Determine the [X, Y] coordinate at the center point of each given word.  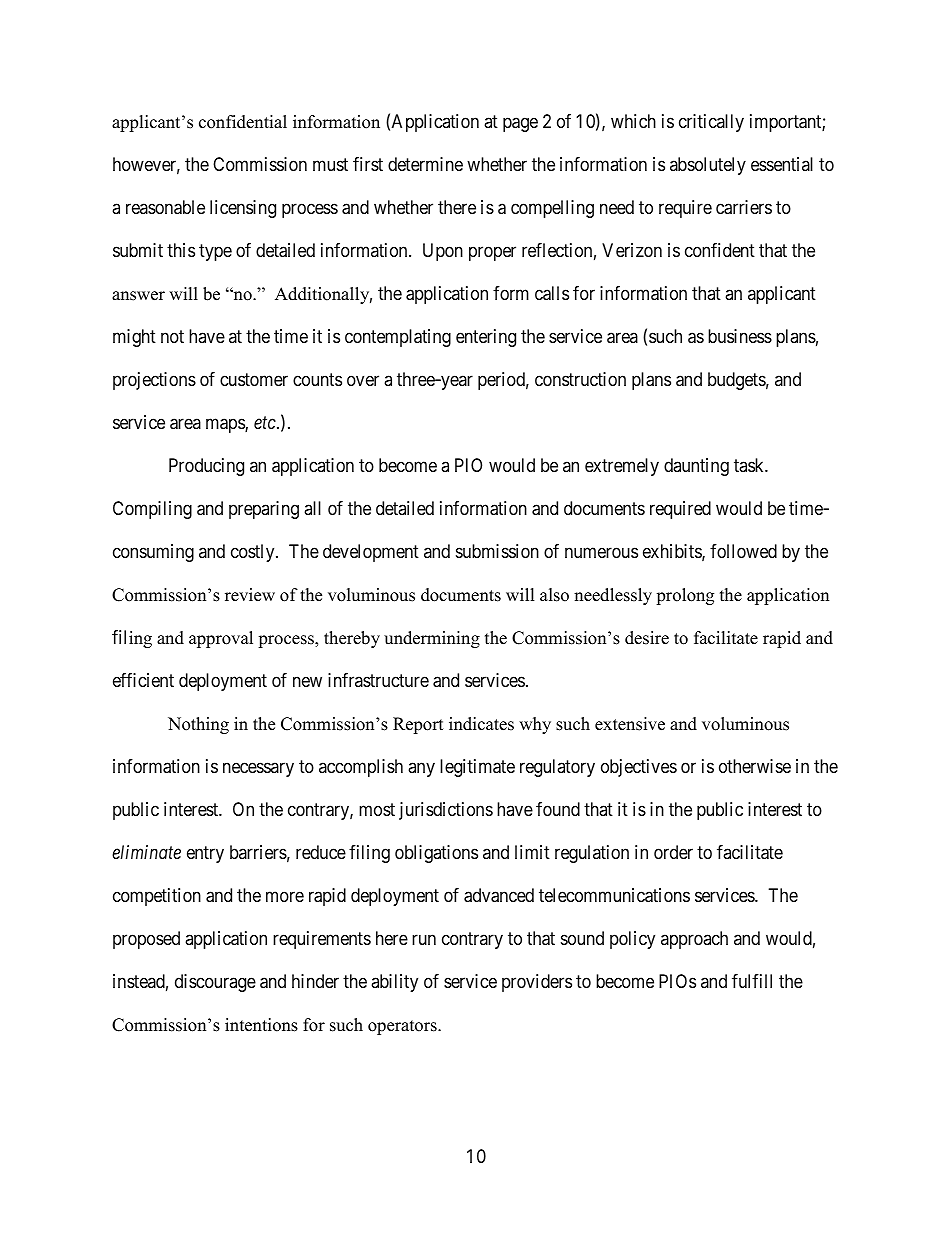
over [363, 381]
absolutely [708, 166]
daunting [696, 467]
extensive [630, 724]
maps [226, 426]
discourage [215, 983]
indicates [481, 724]
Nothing [198, 725]
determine [425, 164]
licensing [243, 209]
